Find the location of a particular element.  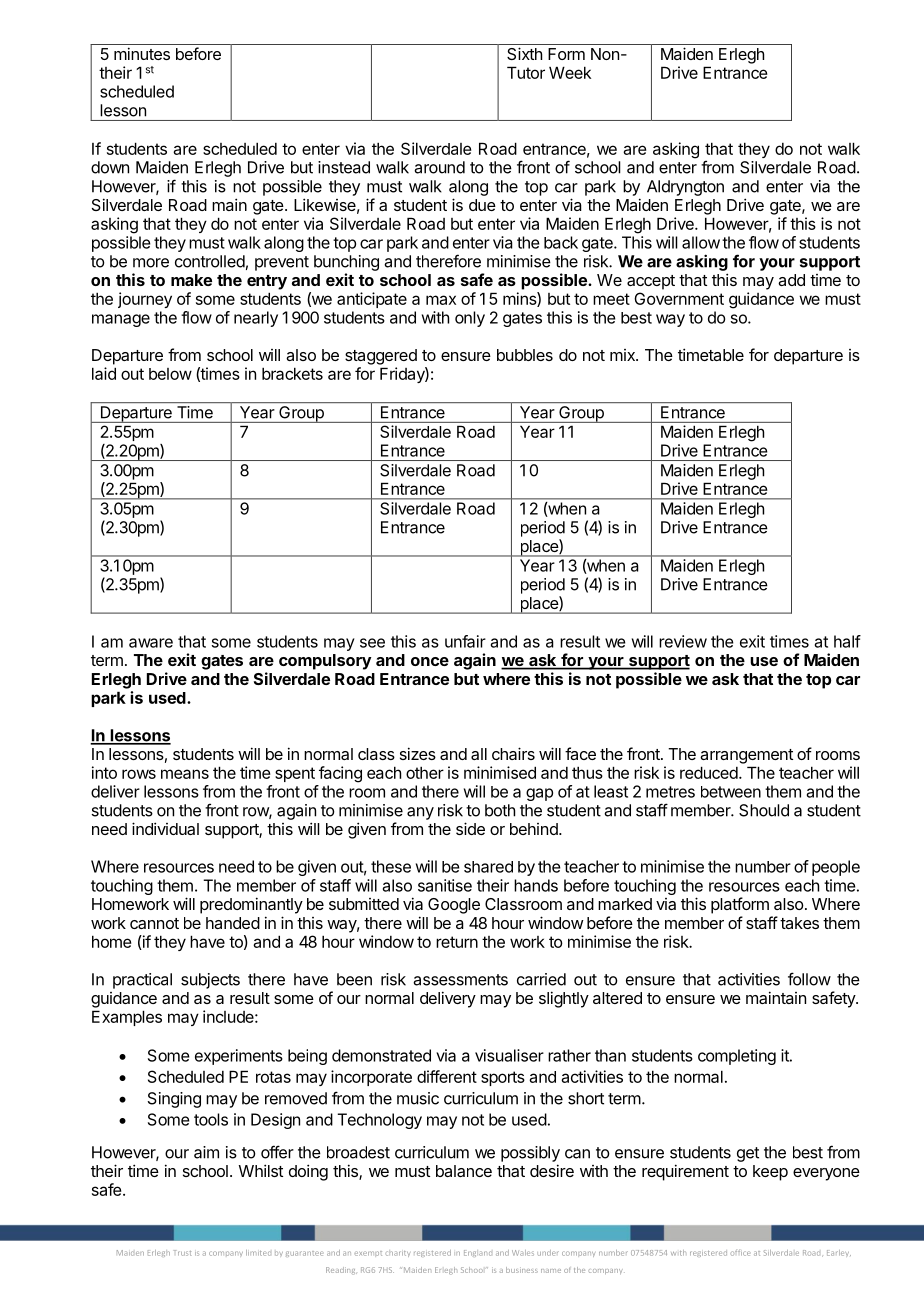

subjects is located at coordinates (210, 981).
